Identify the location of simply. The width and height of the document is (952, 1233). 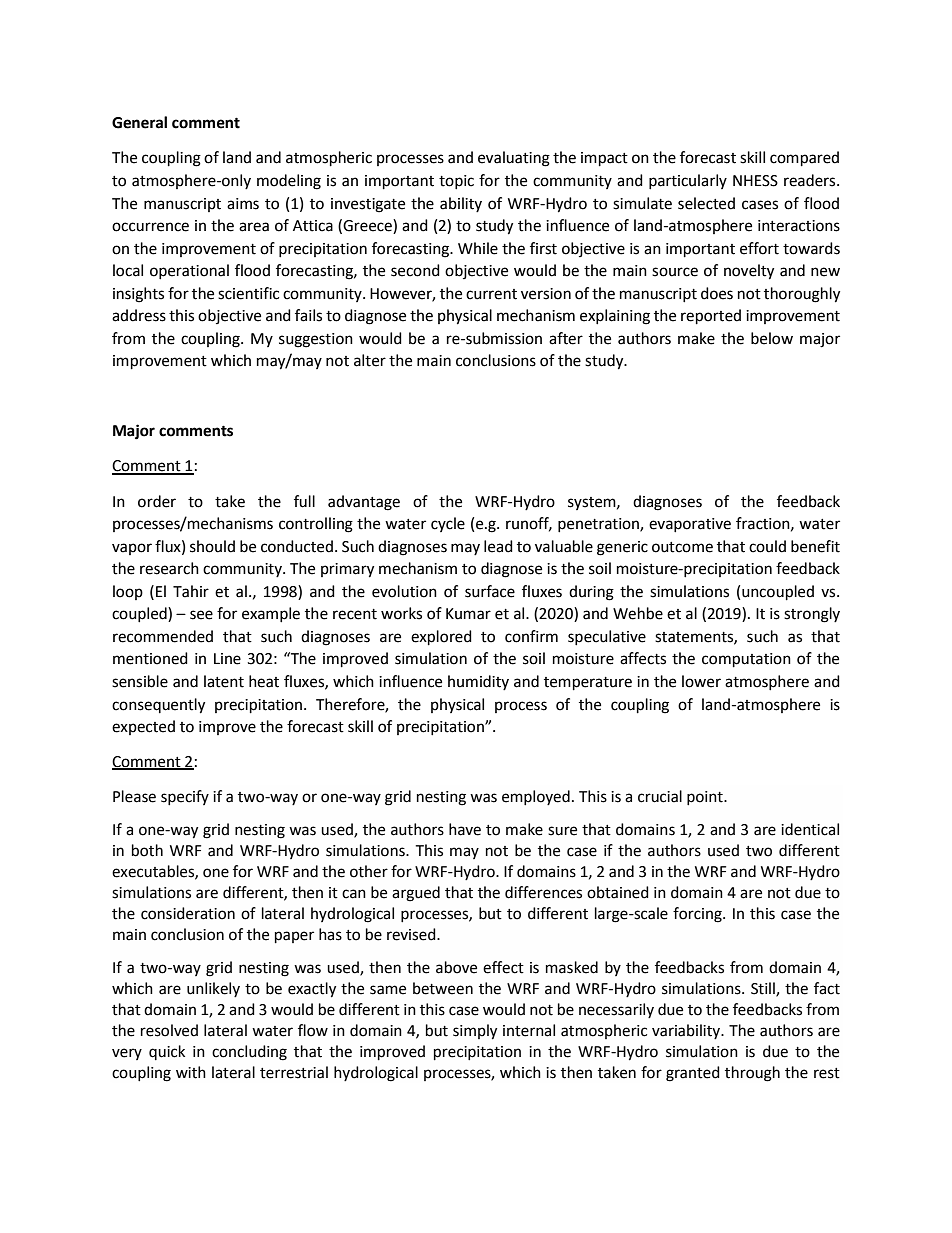
(475, 1032).
